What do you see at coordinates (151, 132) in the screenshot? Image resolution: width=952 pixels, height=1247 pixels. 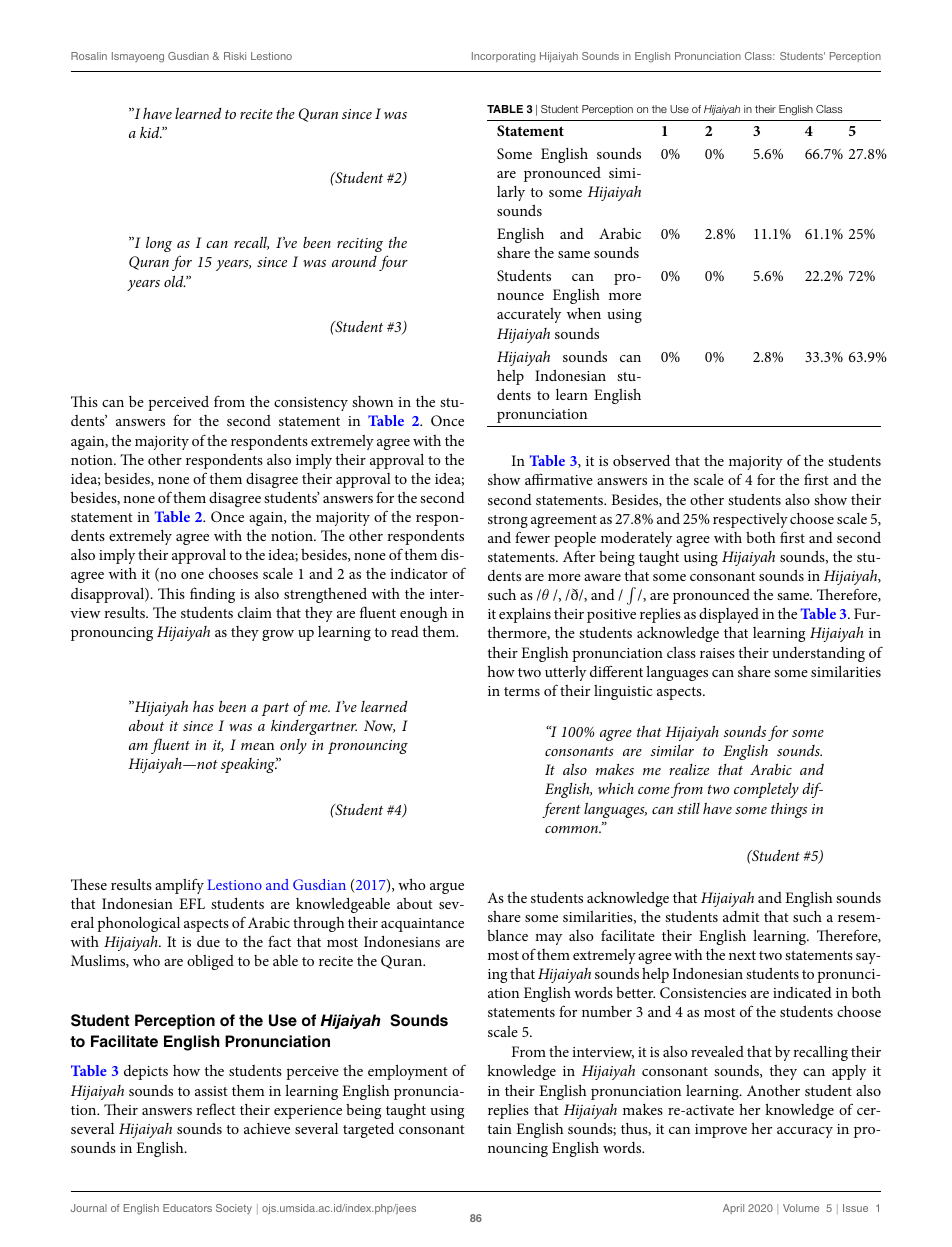 I see `kid` at bounding box center [151, 132].
